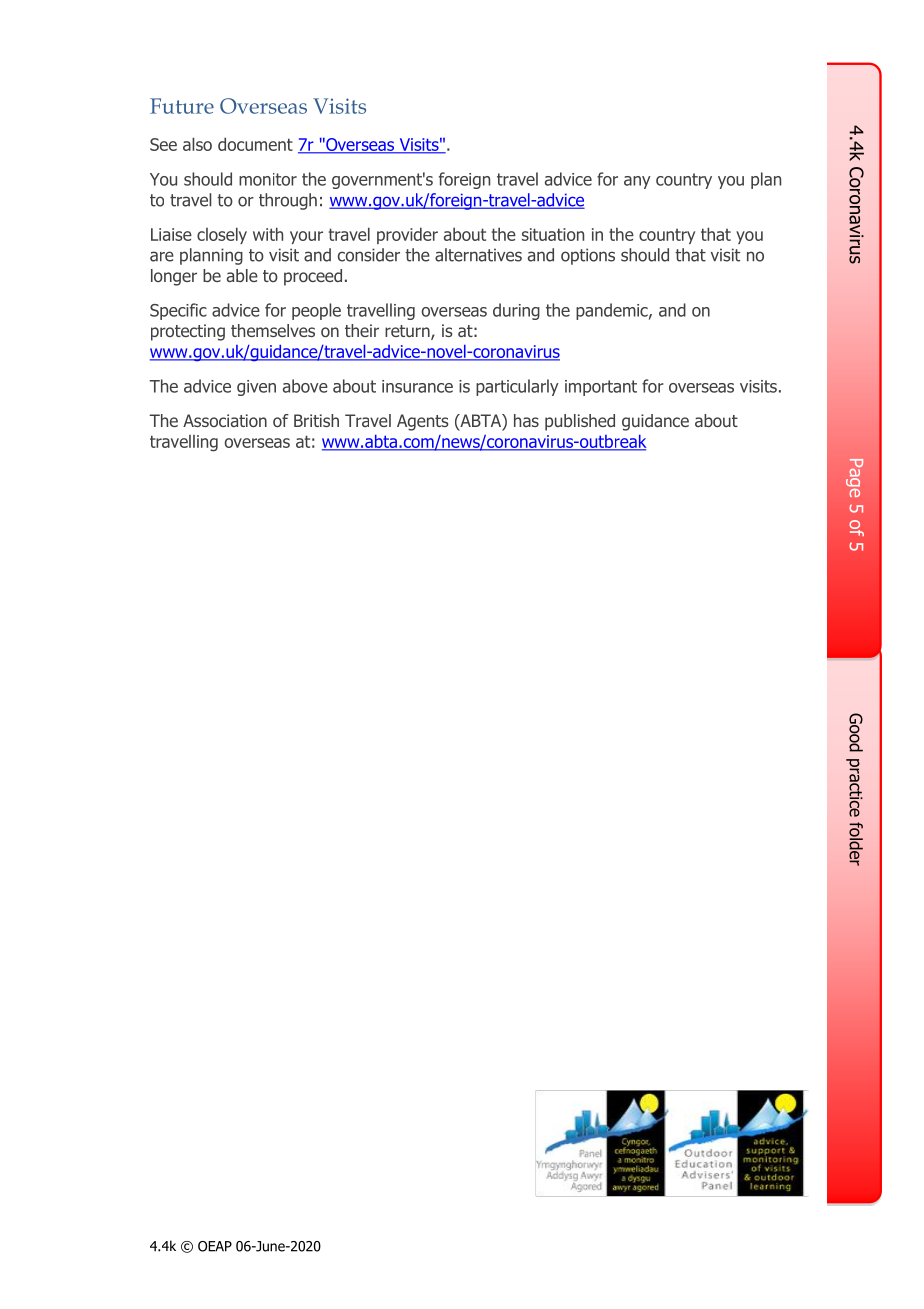 The image size is (924, 1309). Describe the element at coordinates (516, 311) in the screenshot. I see `during` at that location.
